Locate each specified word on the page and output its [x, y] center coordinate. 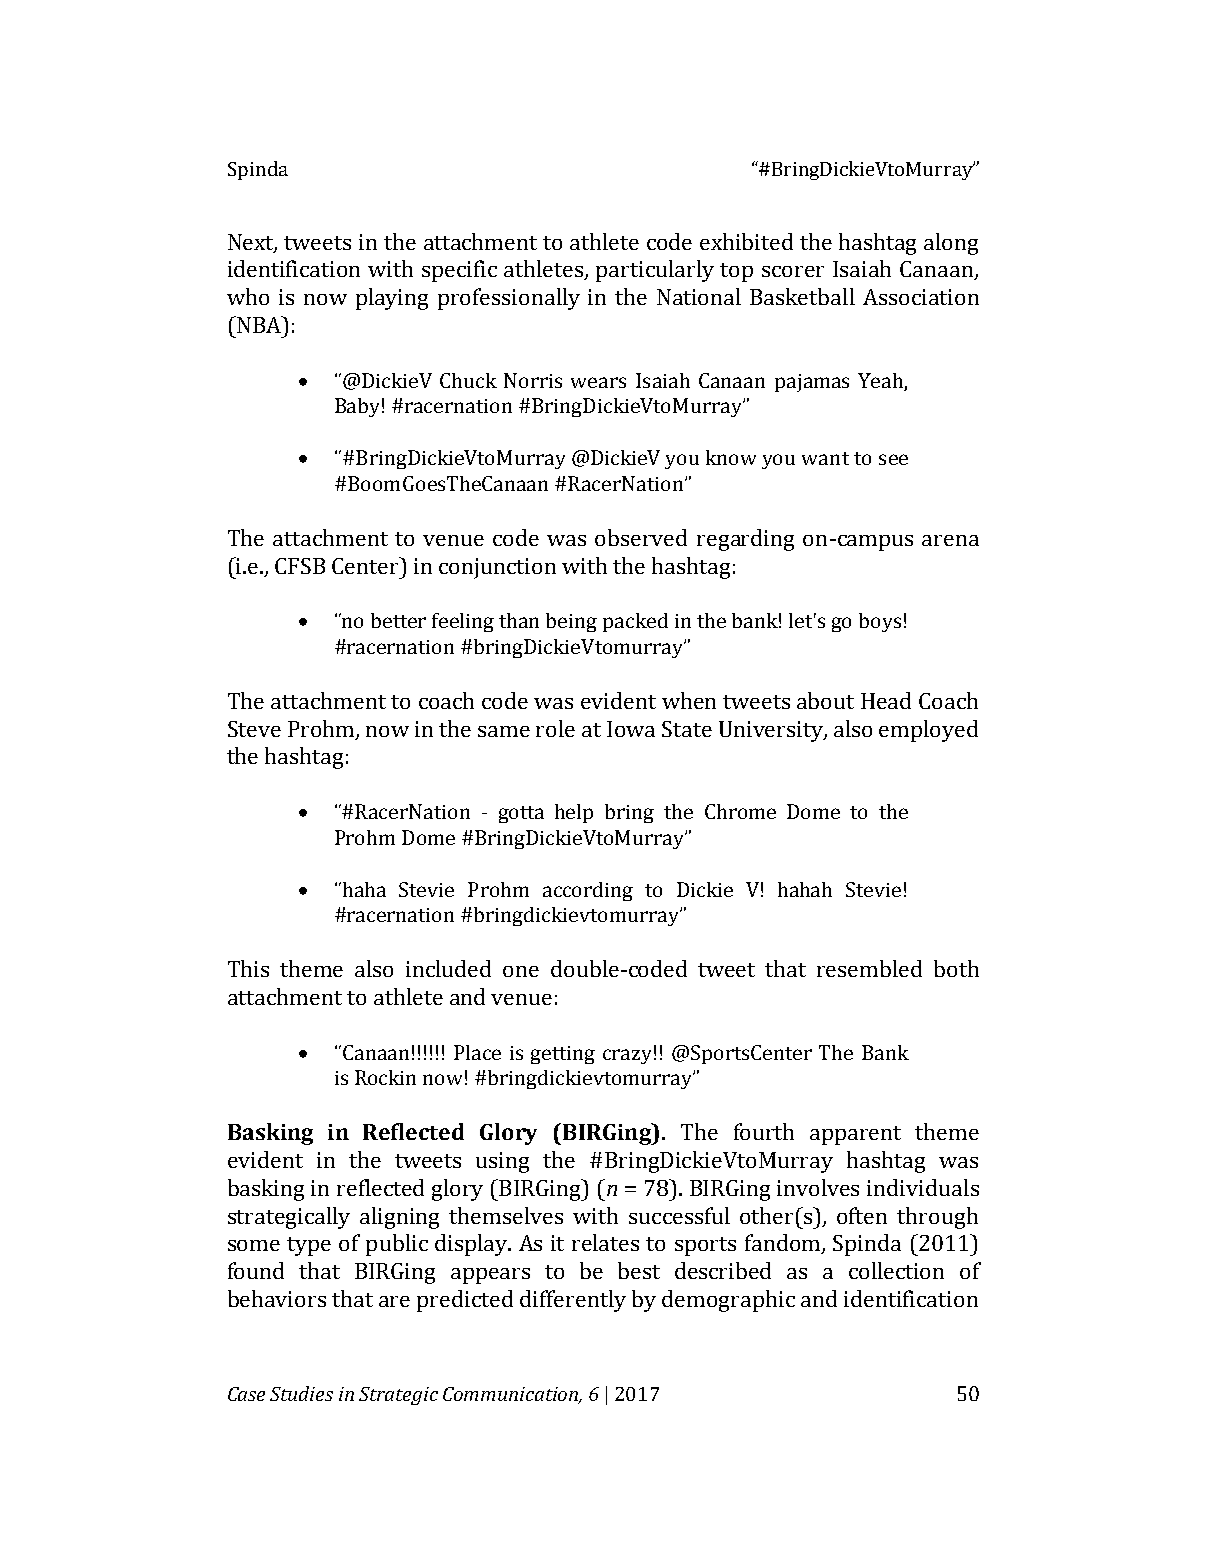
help [574, 813]
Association [921, 297]
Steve [254, 729]
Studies [301, 1393]
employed [928, 731]
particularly [655, 271]
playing [392, 299]
